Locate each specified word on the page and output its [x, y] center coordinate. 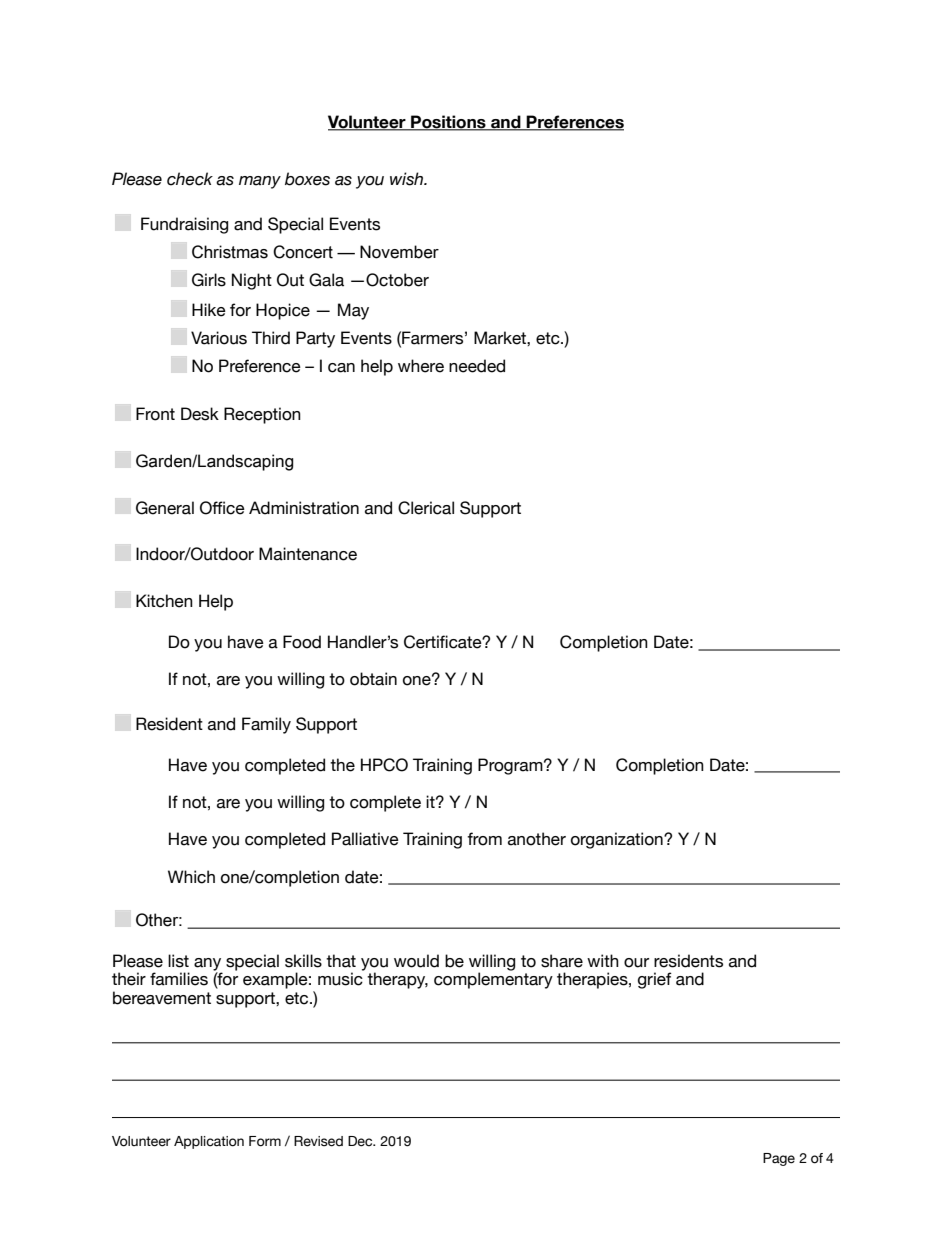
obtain [373, 679]
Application [209, 1142]
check [190, 179]
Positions [448, 122]
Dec [361, 1141]
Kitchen [164, 601]
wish [408, 179]
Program [511, 766]
